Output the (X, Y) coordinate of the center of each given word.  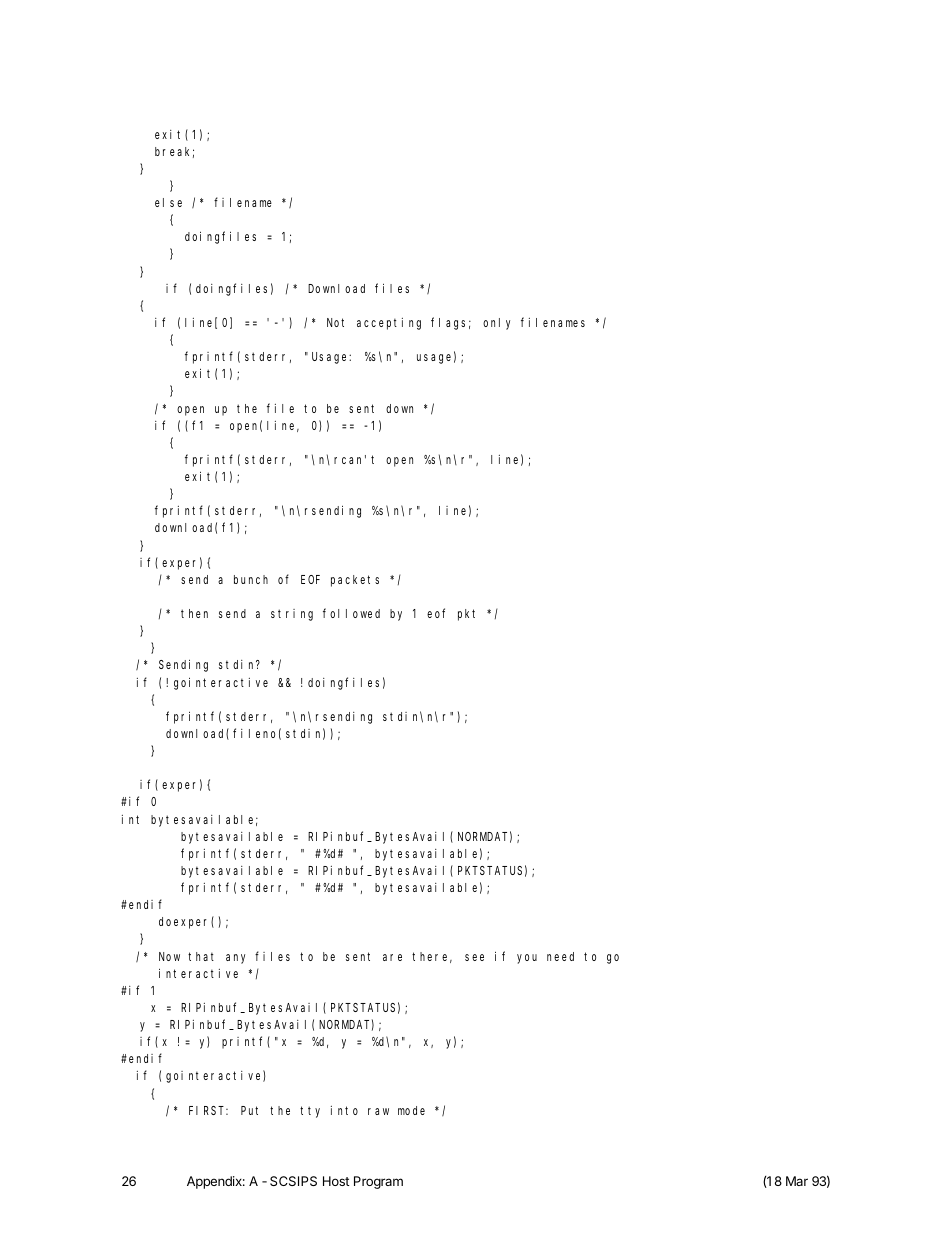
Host (336, 1181)
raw (378, 1111)
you (527, 959)
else (168, 202)
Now (169, 956)
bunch (251, 579)
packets (355, 581)
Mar (797, 1181)
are (392, 957)
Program (378, 1182)
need (560, 956)
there (432, 957)
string (292, 615)
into (344, 1110)
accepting (389, 324)
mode (411, 1110)
